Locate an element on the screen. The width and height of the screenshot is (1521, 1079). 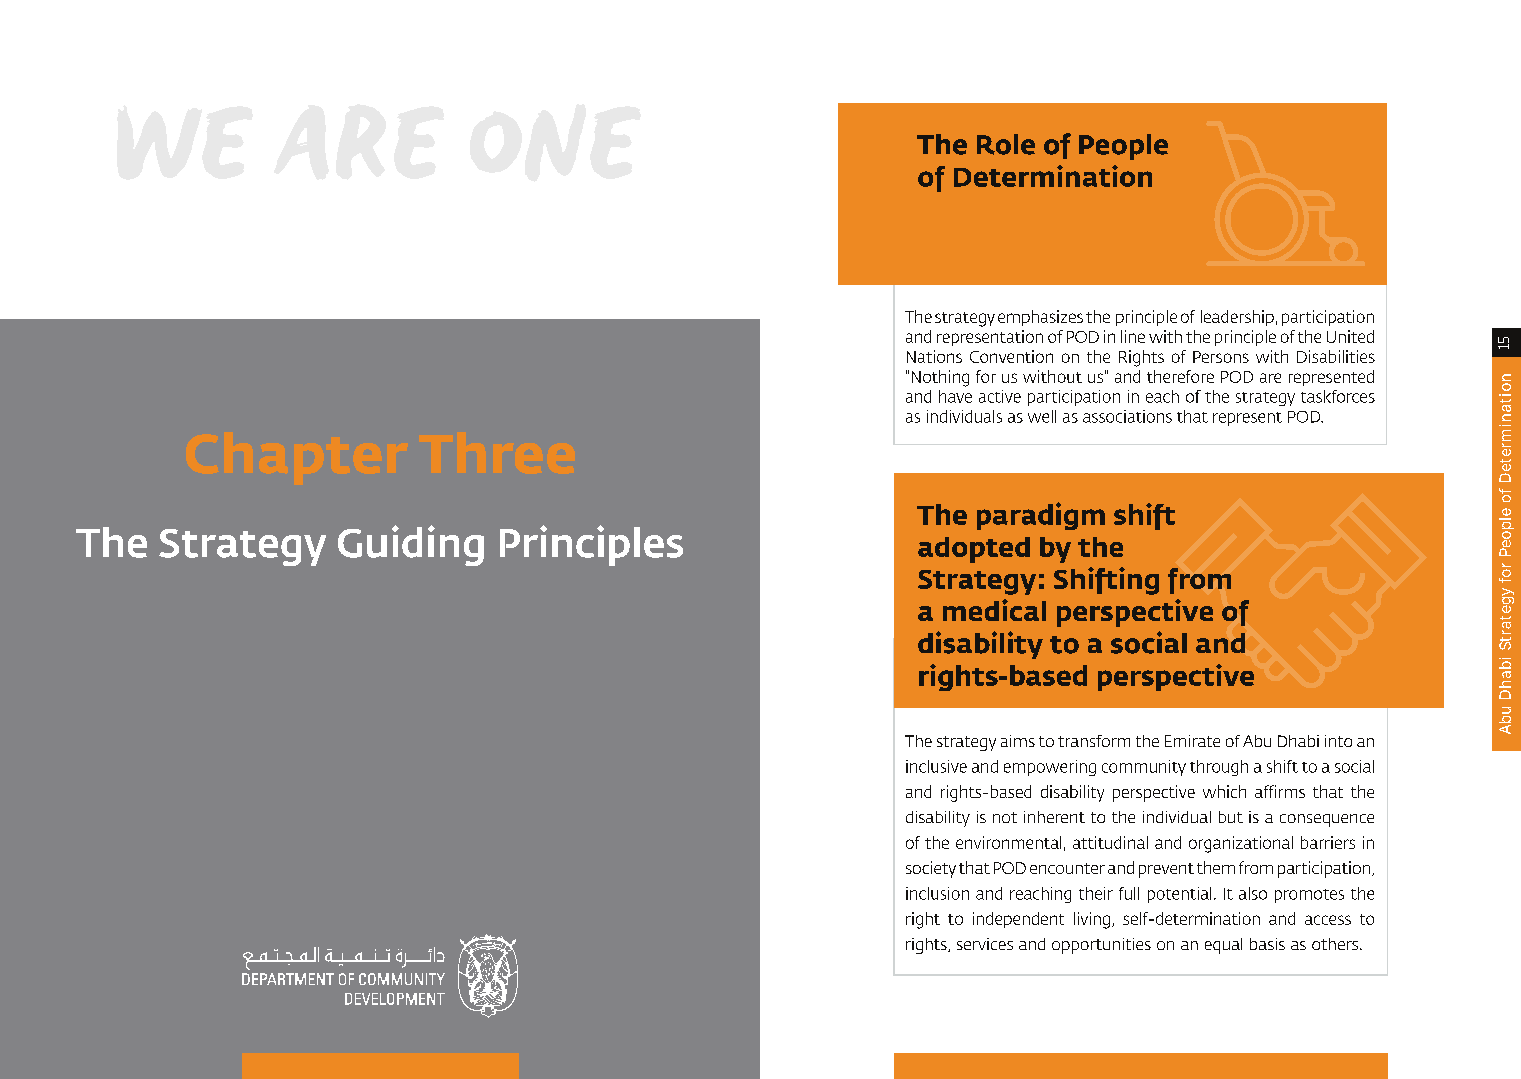
Emirate is located at coordinates (1192, 741).
